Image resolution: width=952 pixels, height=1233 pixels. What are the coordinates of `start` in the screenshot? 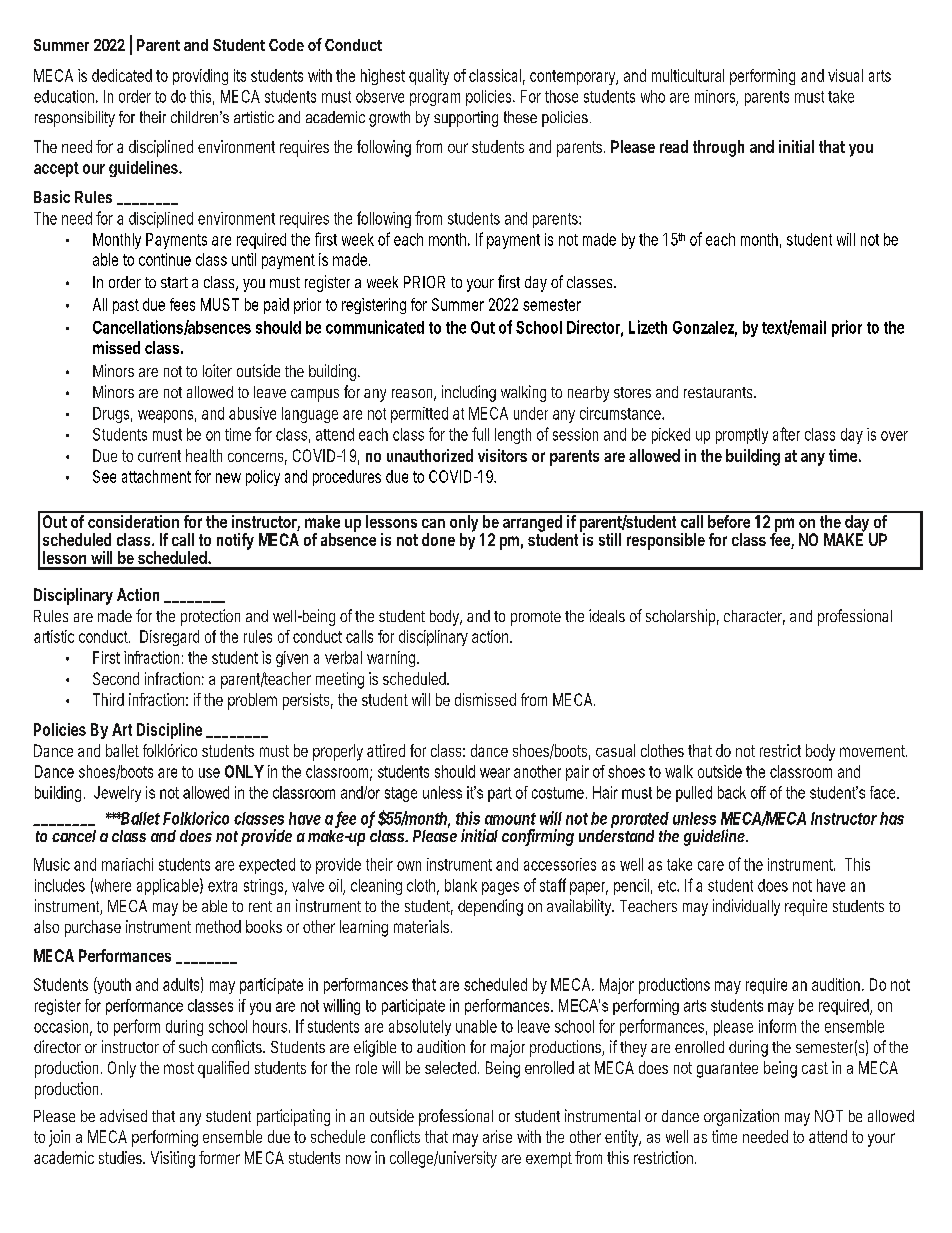 It's located at (174, 282).
